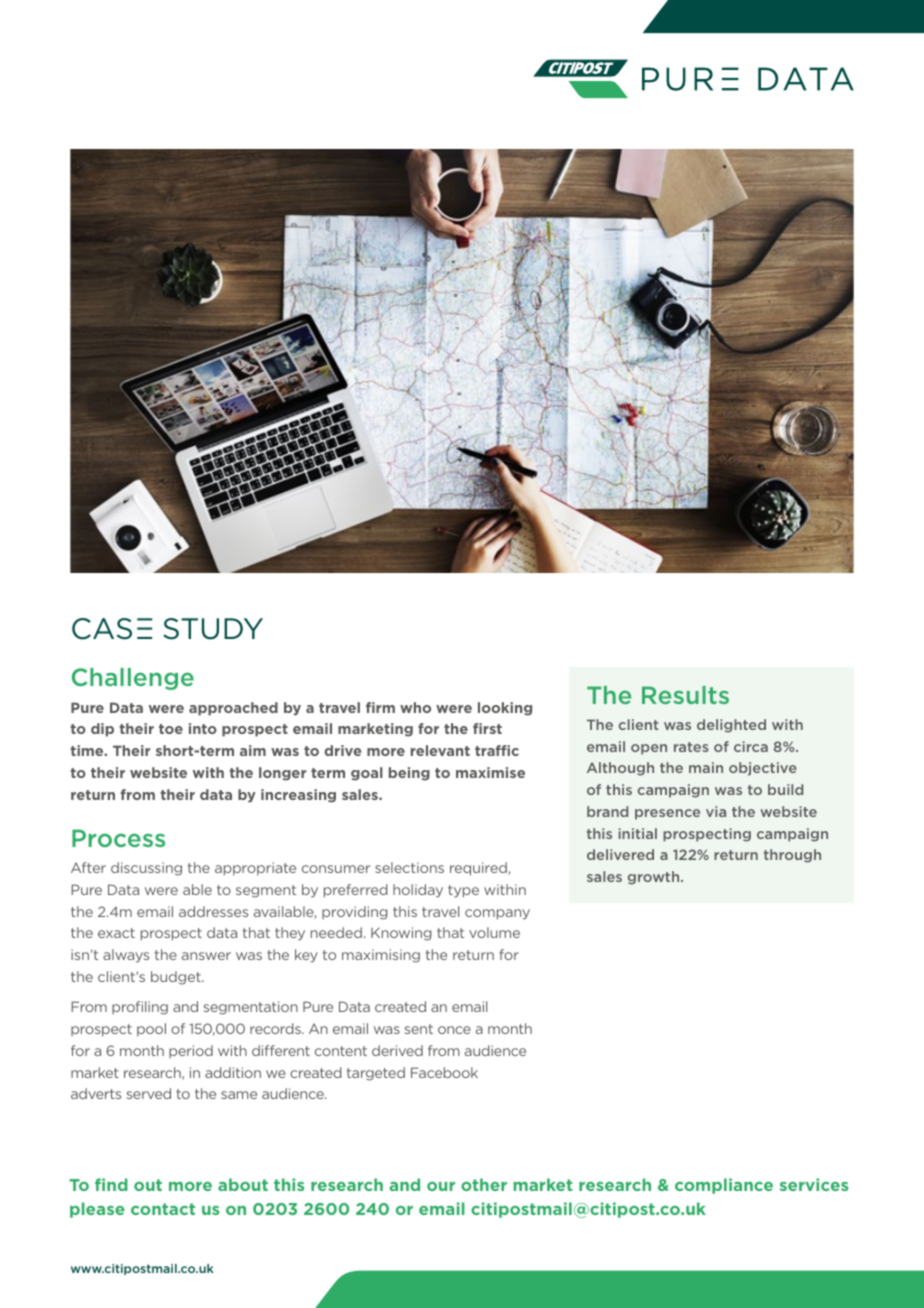 Image resolution: width=924 pixels, height=1308 pixels. What do you see at coordinates (454, 1030) in the image?
I see `once` at bounding box center [454, 1030].
